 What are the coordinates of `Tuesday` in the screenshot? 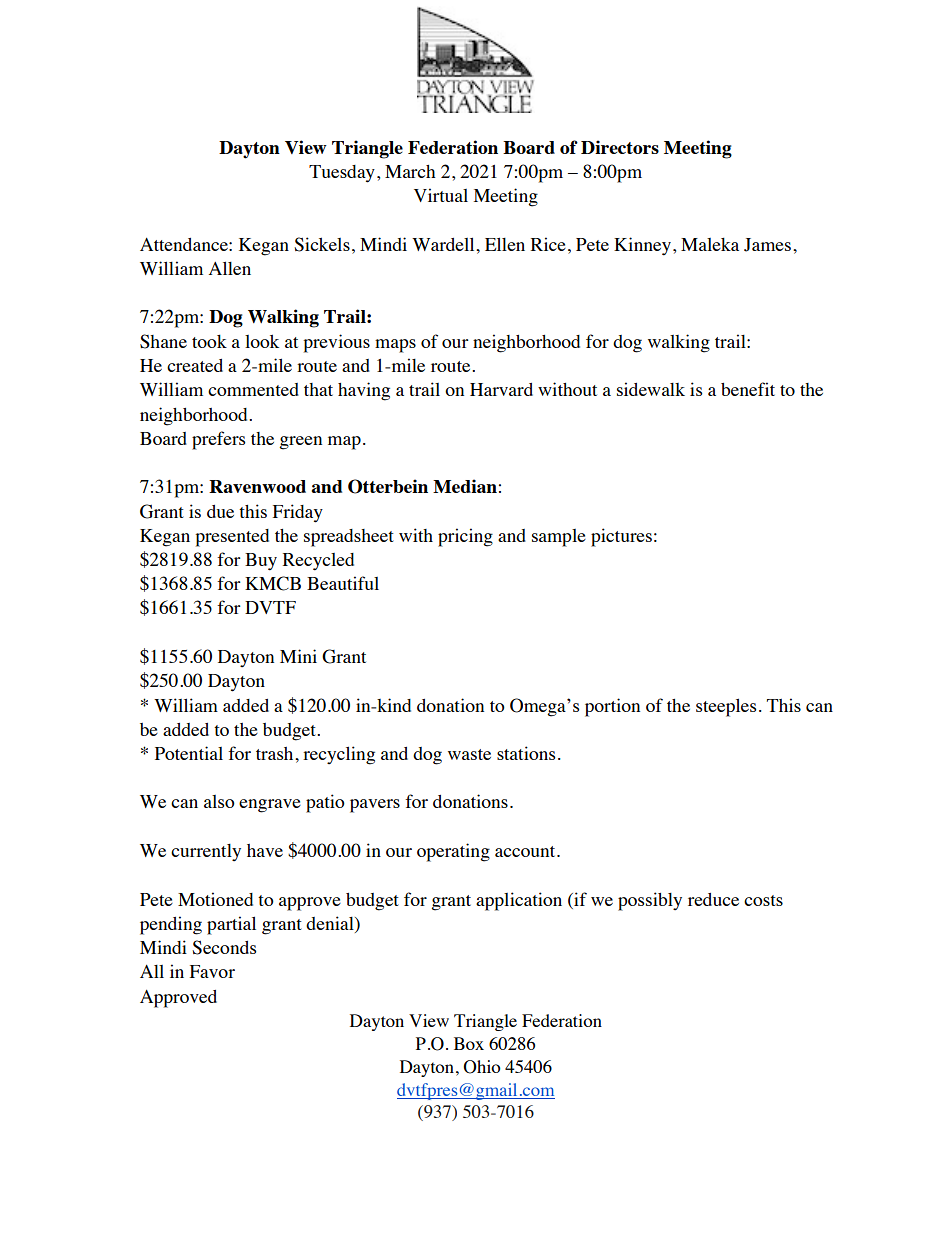 It's located at (342, 174).
